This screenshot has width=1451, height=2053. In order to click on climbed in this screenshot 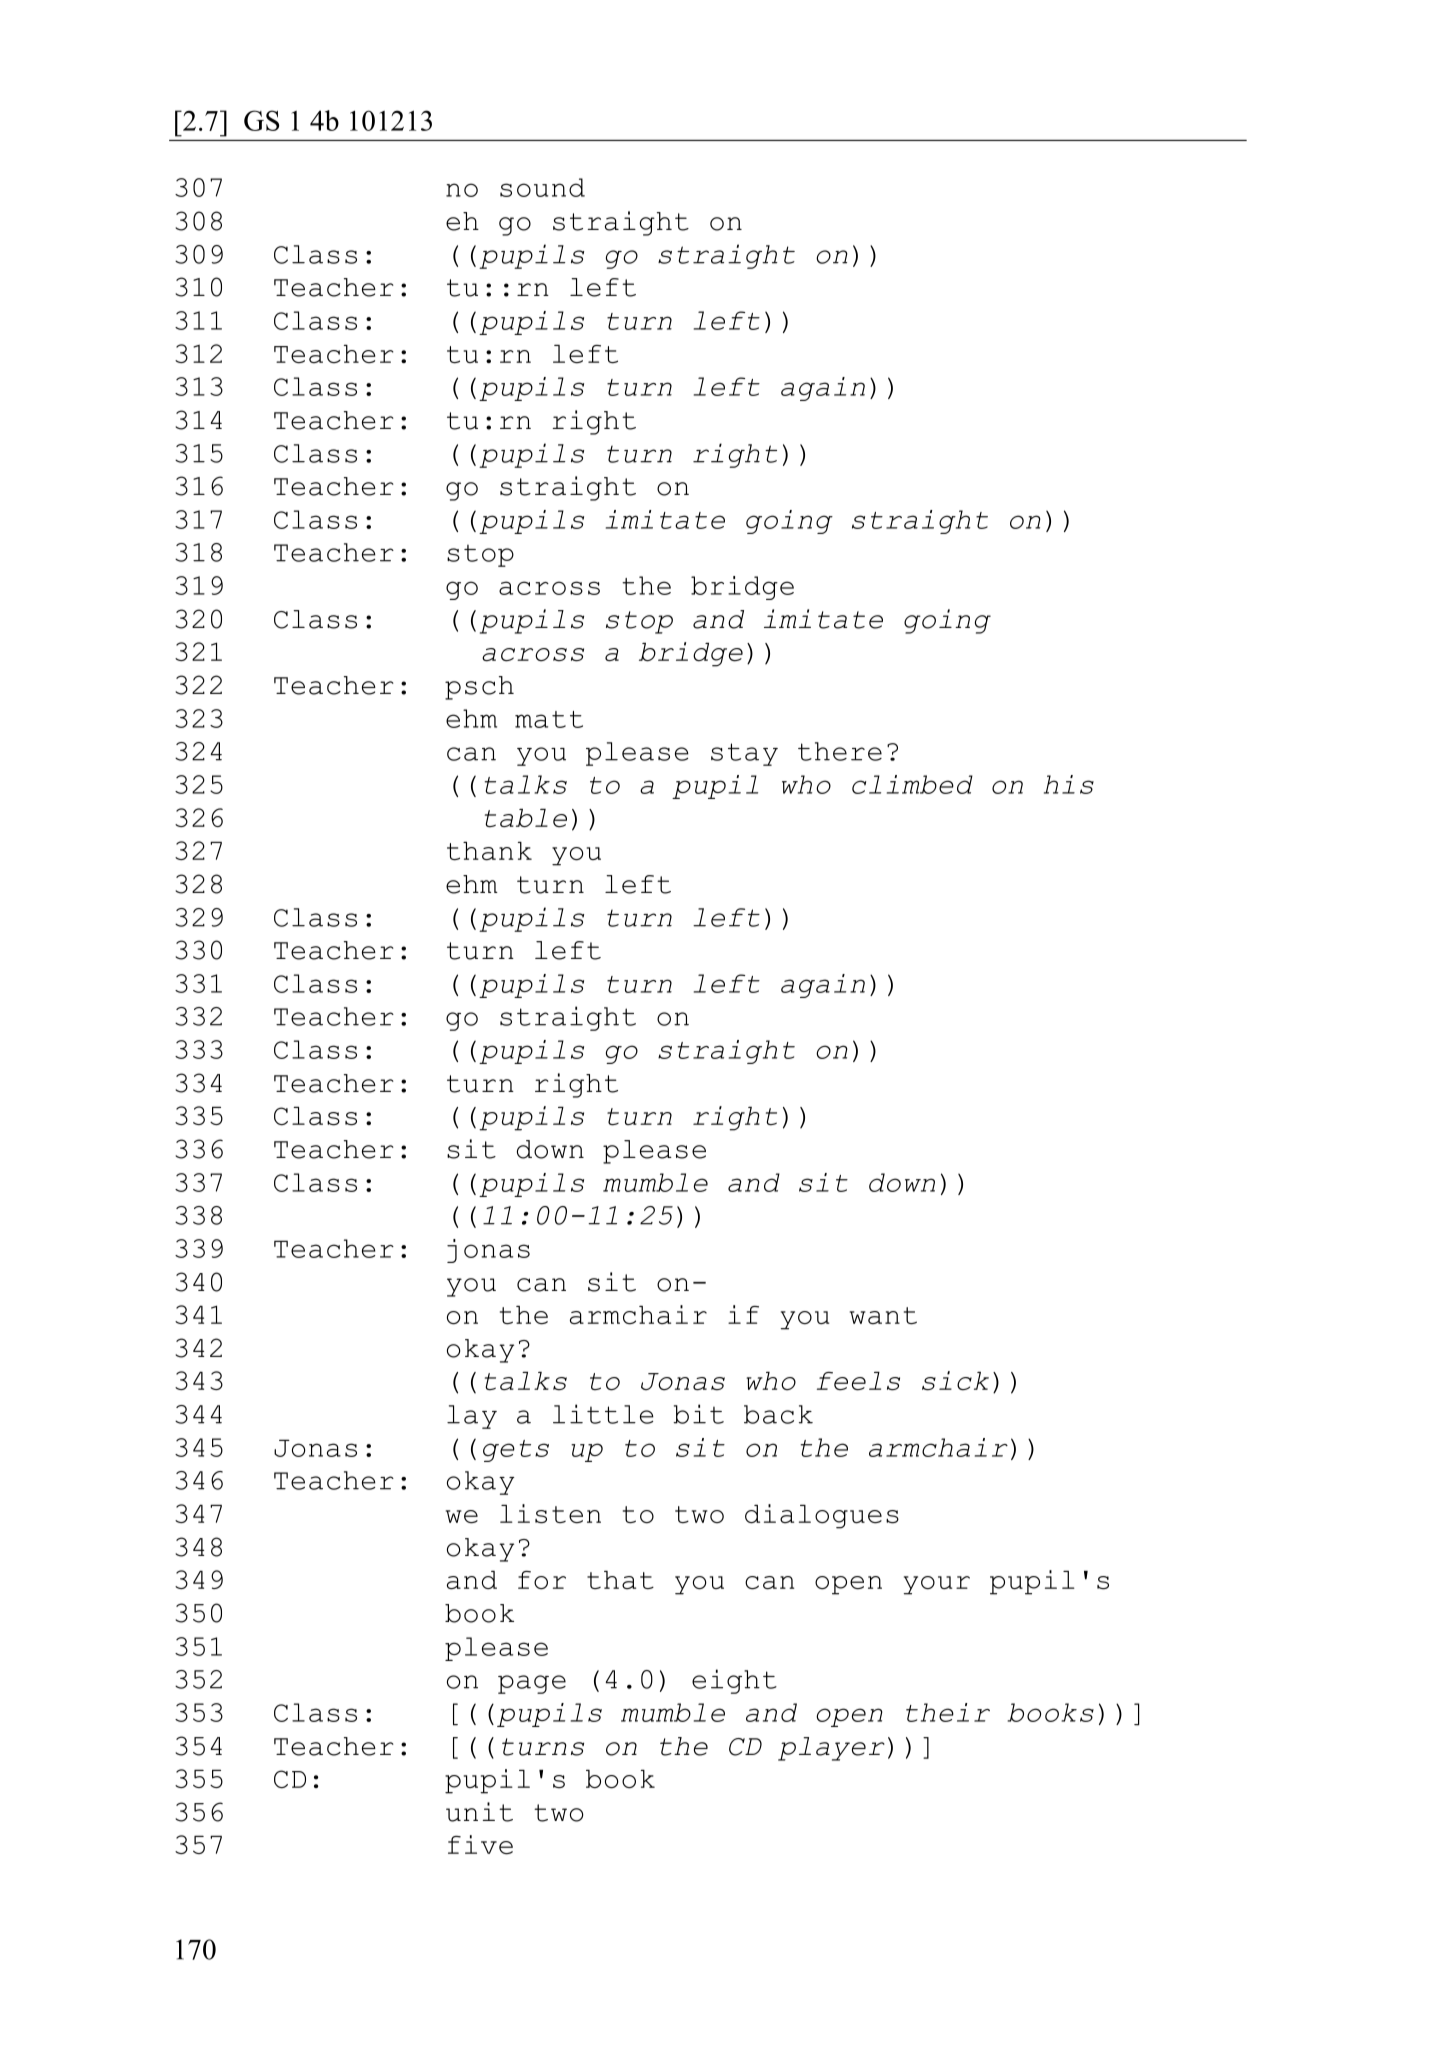, I will do `click(912, 784)`.
